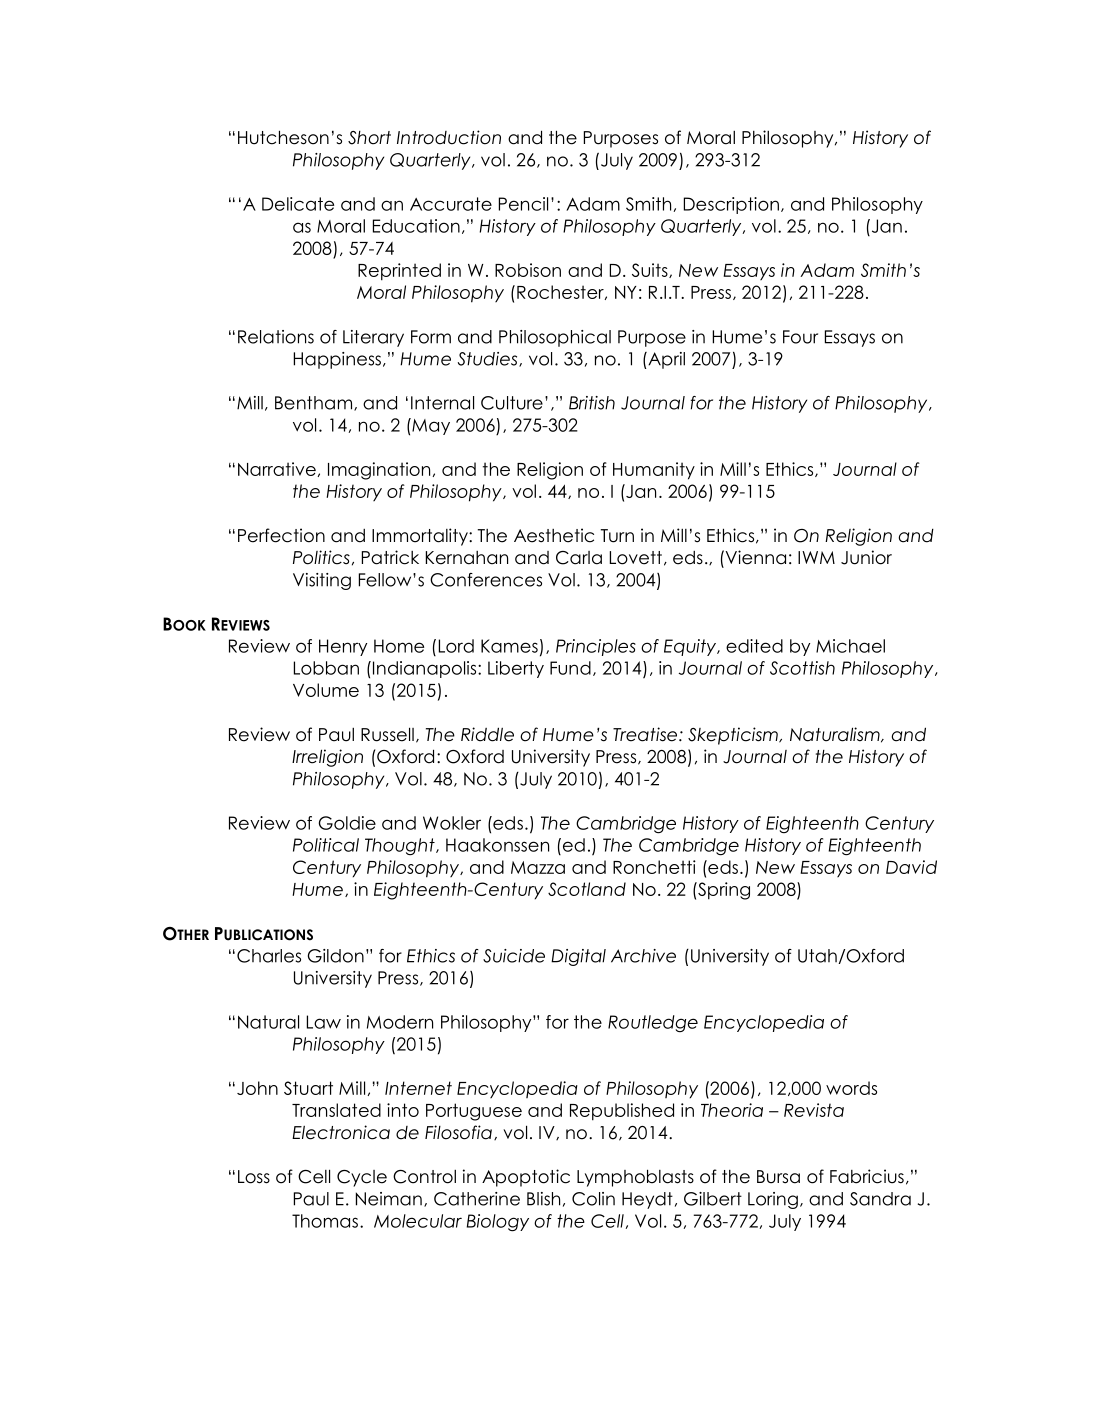  I want to click on Short, so click(369, 138).
